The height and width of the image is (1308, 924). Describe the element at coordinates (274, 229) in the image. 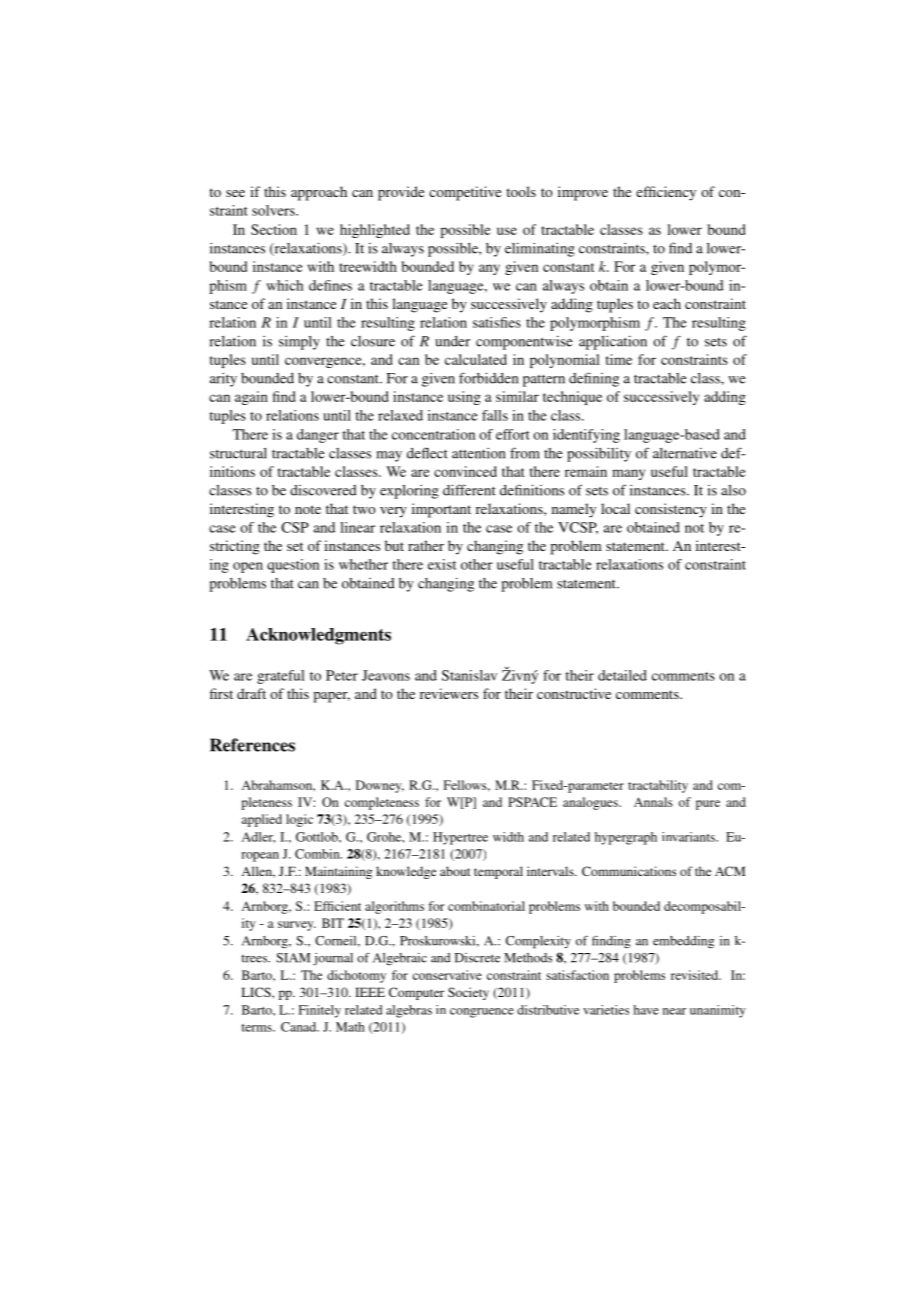

I see `Section` at that location.
